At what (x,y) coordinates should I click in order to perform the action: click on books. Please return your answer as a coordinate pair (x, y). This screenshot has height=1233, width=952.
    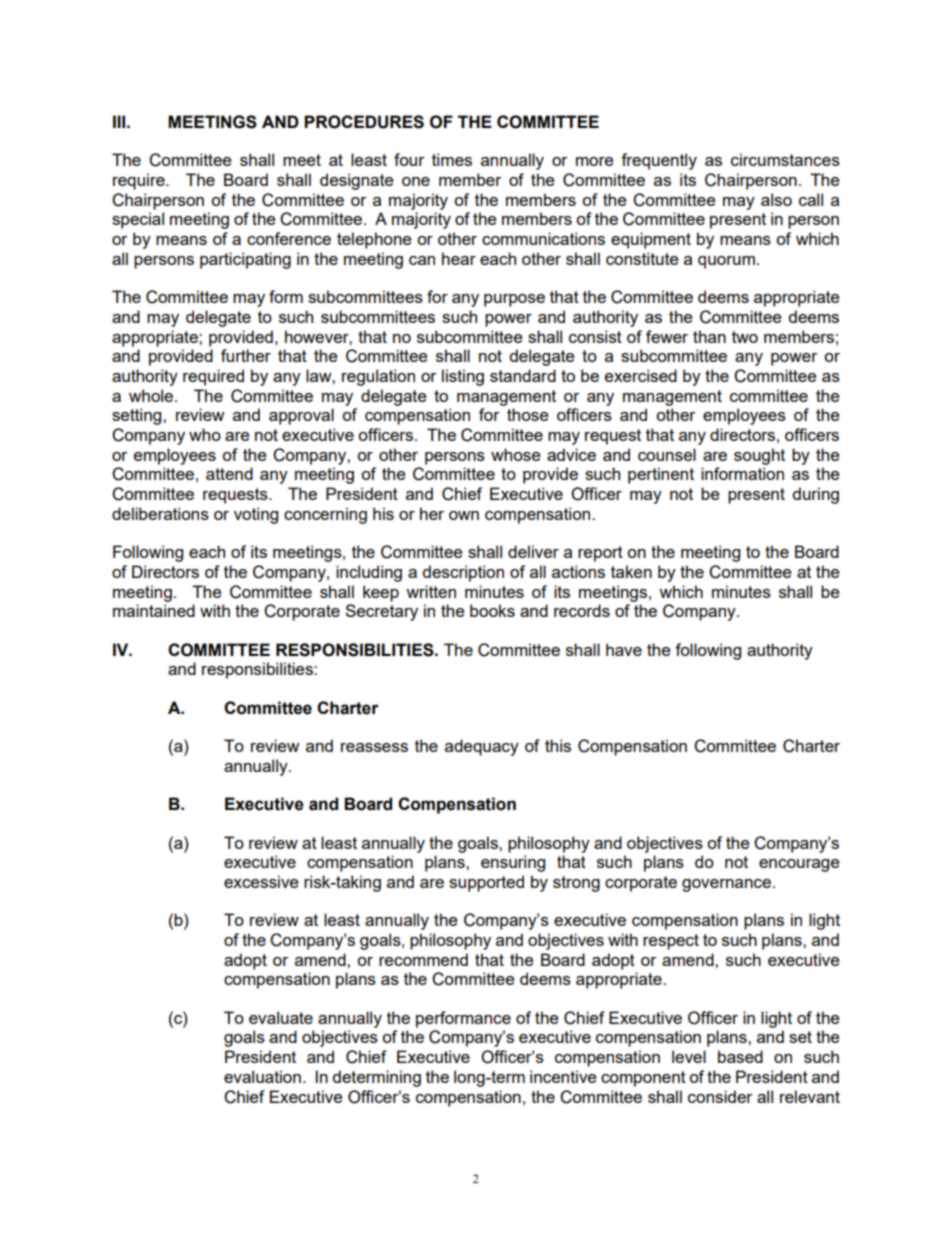
    Looking at the image, I should click on (492, 610).
